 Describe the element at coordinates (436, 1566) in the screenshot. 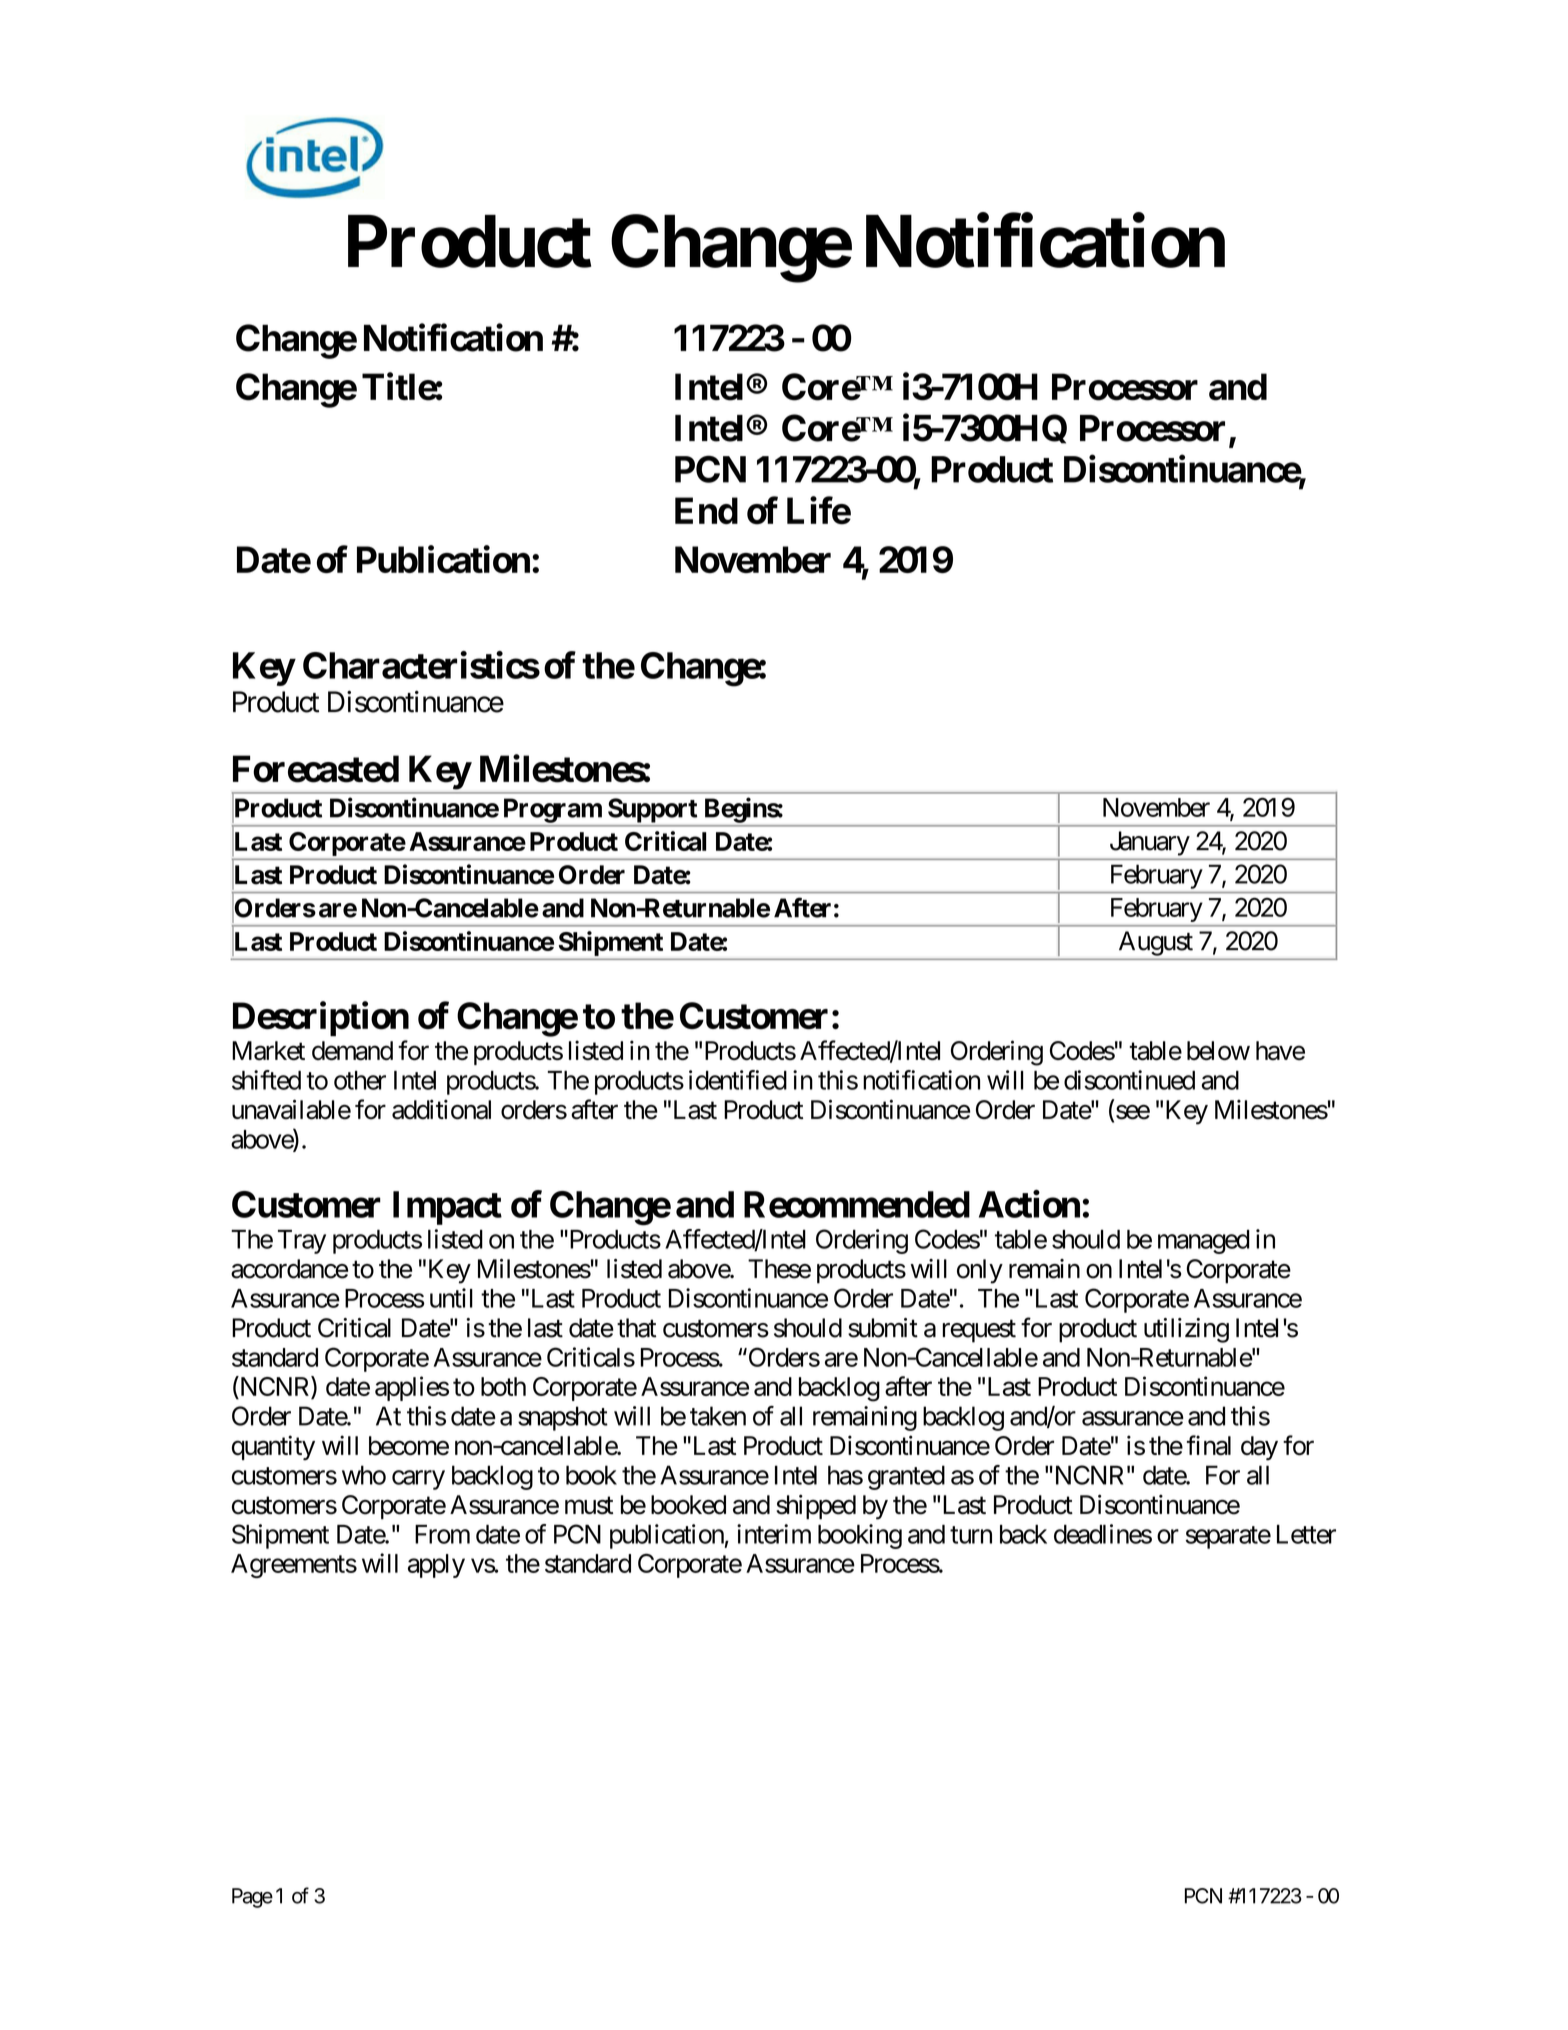

I see `apply` at that location.
